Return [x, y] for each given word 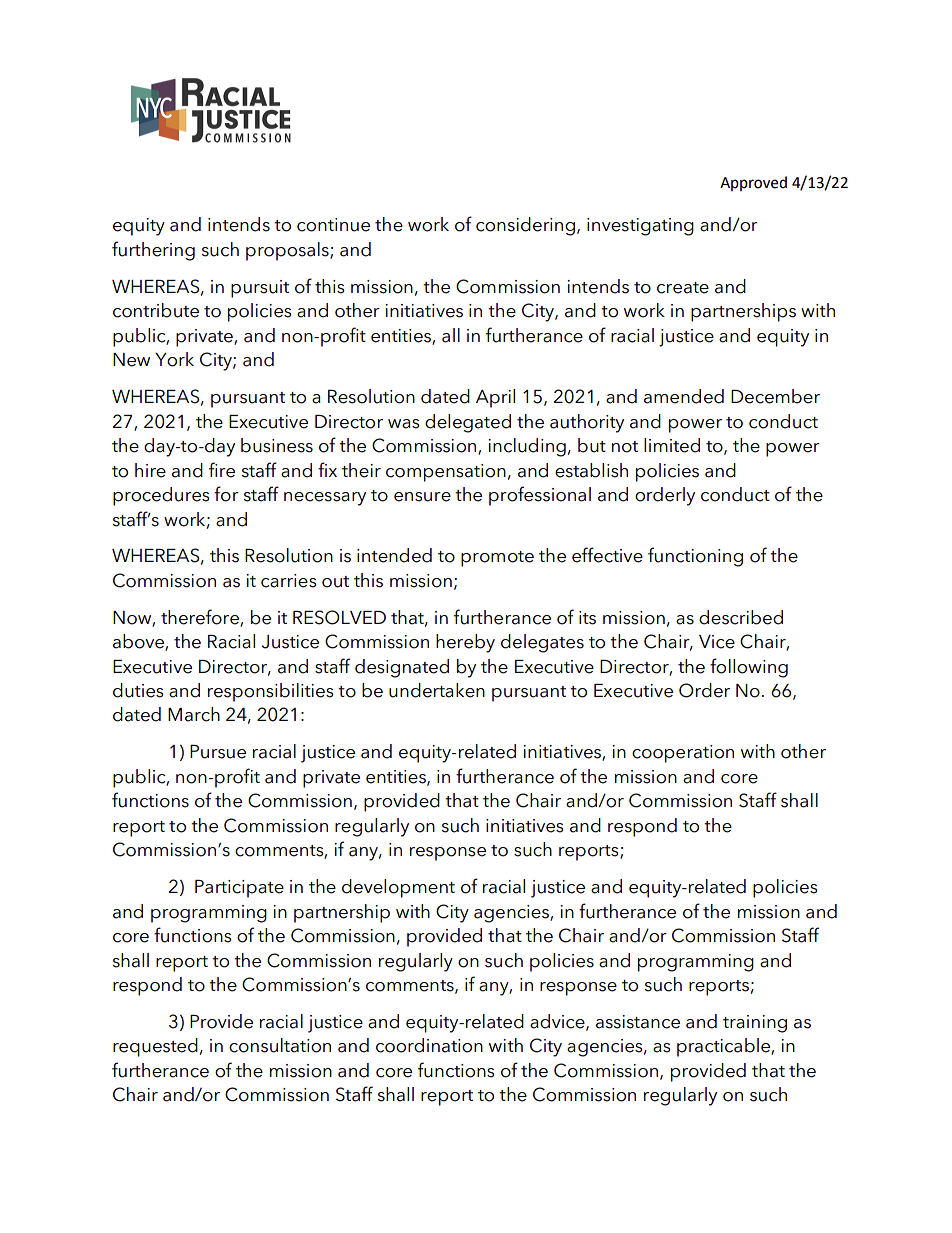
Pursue [218, 752]
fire [222, 470]
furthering [153, 251]
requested [155, 1047]
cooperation [683, 754]
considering [525, 226]
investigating [640, 227]
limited [672, 445]
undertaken [437, 690]
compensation [446, 473]
